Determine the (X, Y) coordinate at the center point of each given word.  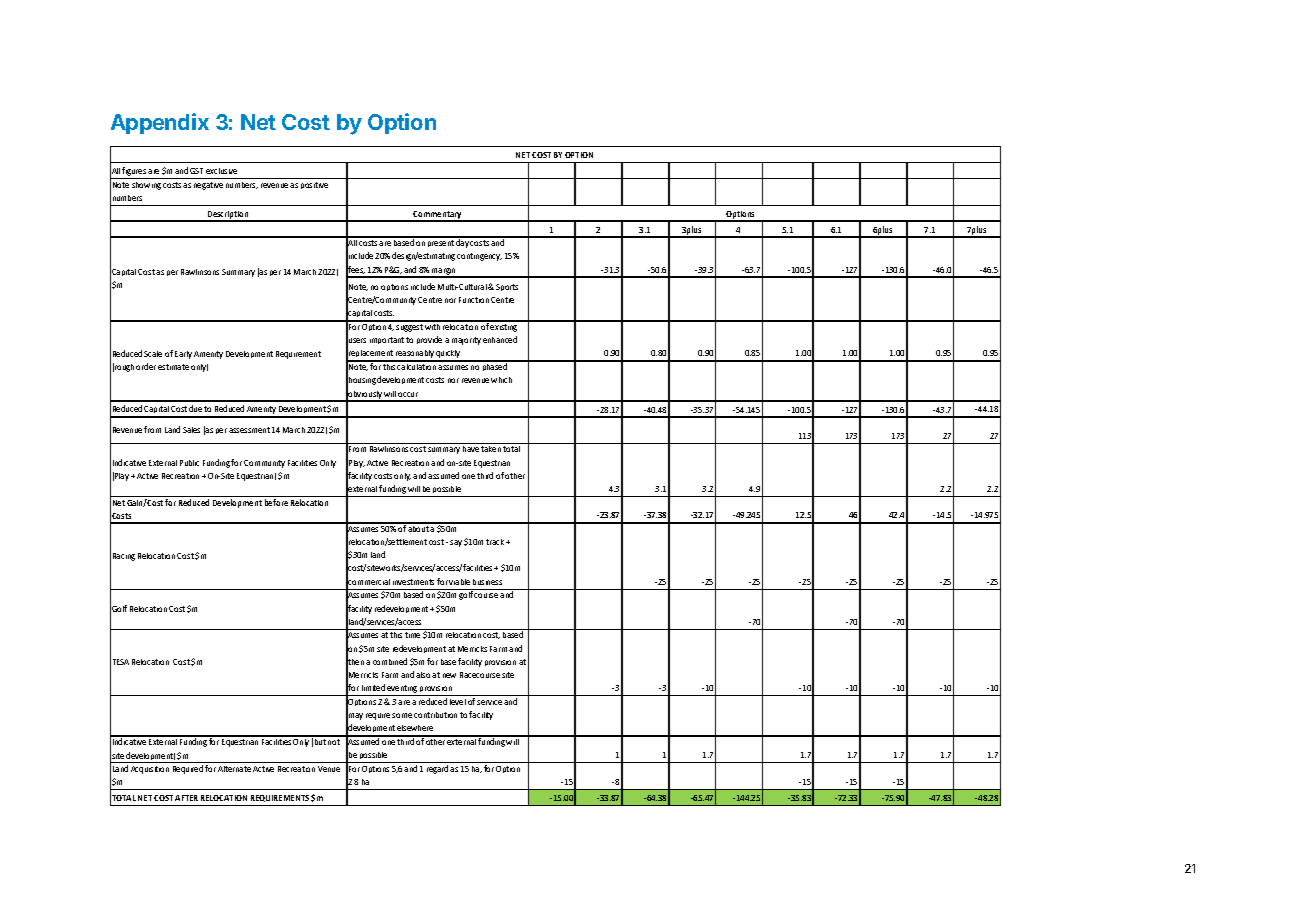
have (471, 449)
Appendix (160, 123)
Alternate (234, 769)
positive (314, 185)
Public (189, 463)
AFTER (186, 798)
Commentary (437, 216)
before (276, 502)
